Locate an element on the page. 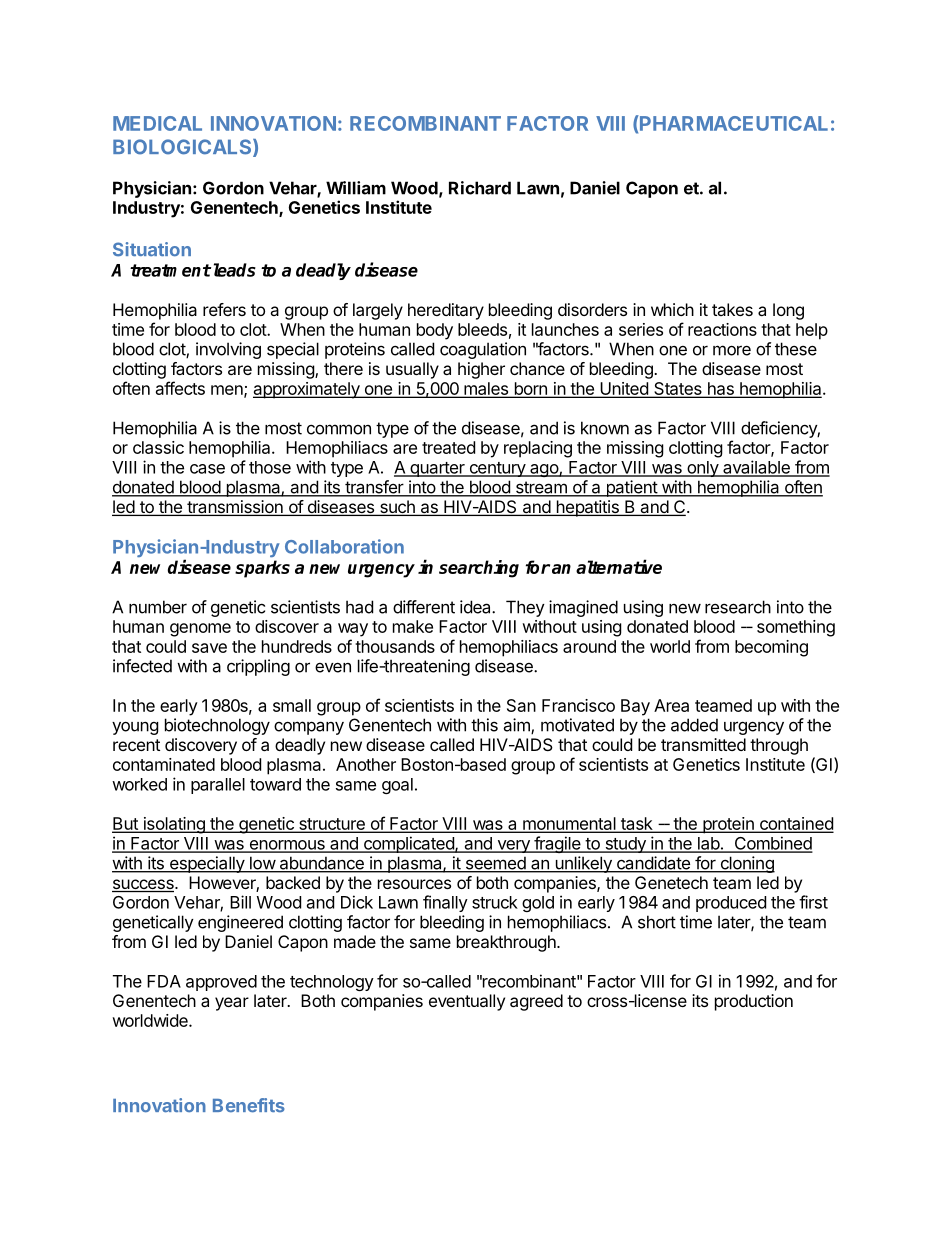 The height and width of the document is (1233, 952). PHARMACEUTICAL is located at coordinates (733, 123).
